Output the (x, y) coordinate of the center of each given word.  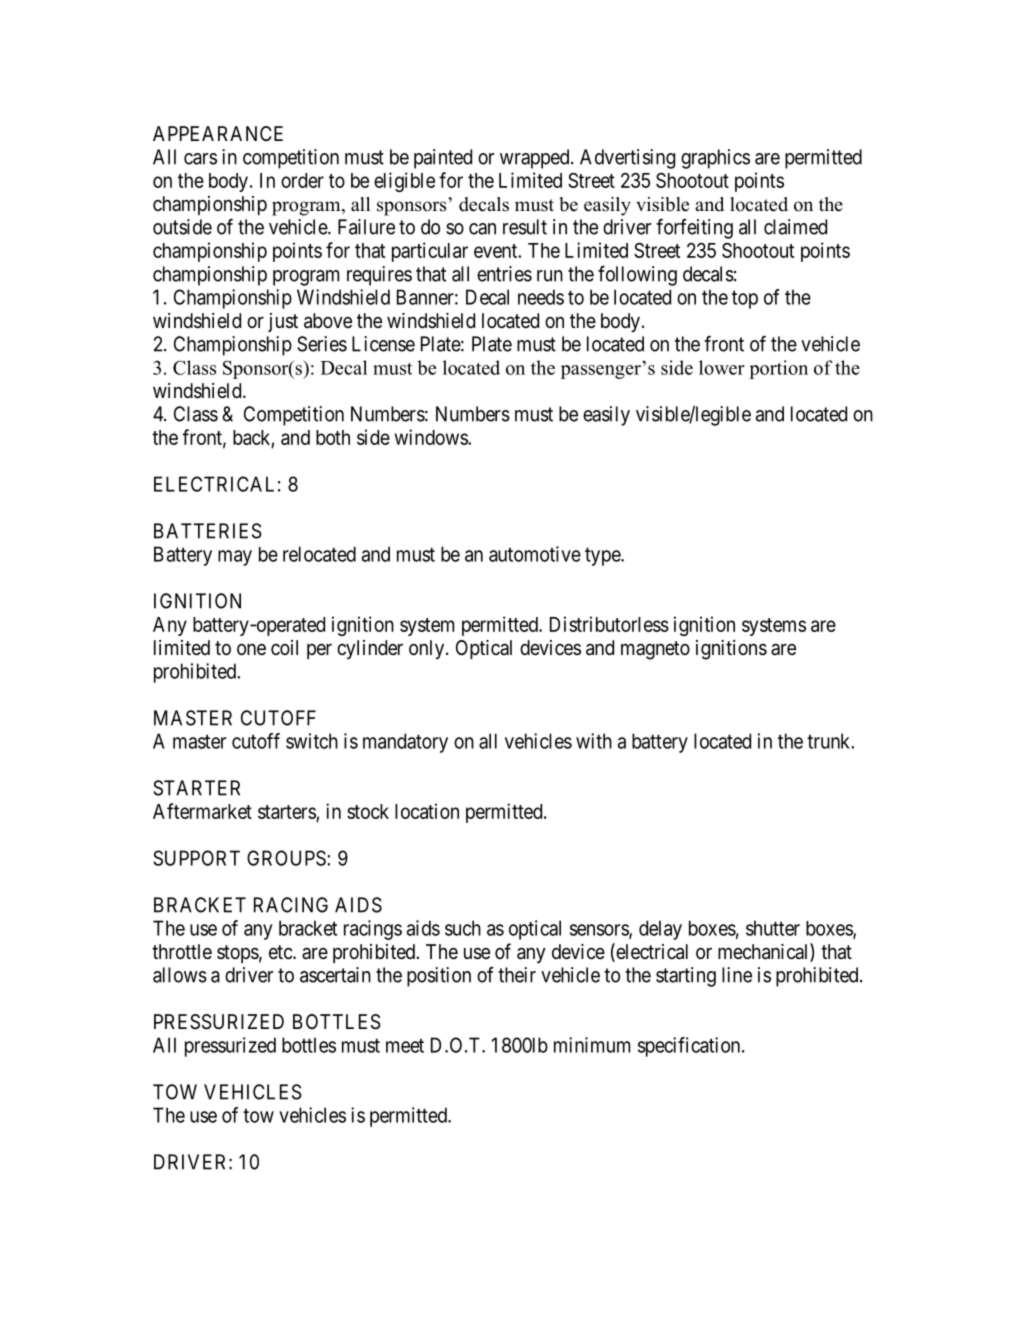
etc (281, 952)
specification (690, 1047)
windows (432, 437)
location (427, 811)
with (594, 741)
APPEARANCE (218, 133)
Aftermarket (202, 811)
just (283, 322)
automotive (535, 554)
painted (443, 159)
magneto (655, 650)
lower (722, 367)
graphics (715, 159)
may (235, 558)
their (517, 975)
